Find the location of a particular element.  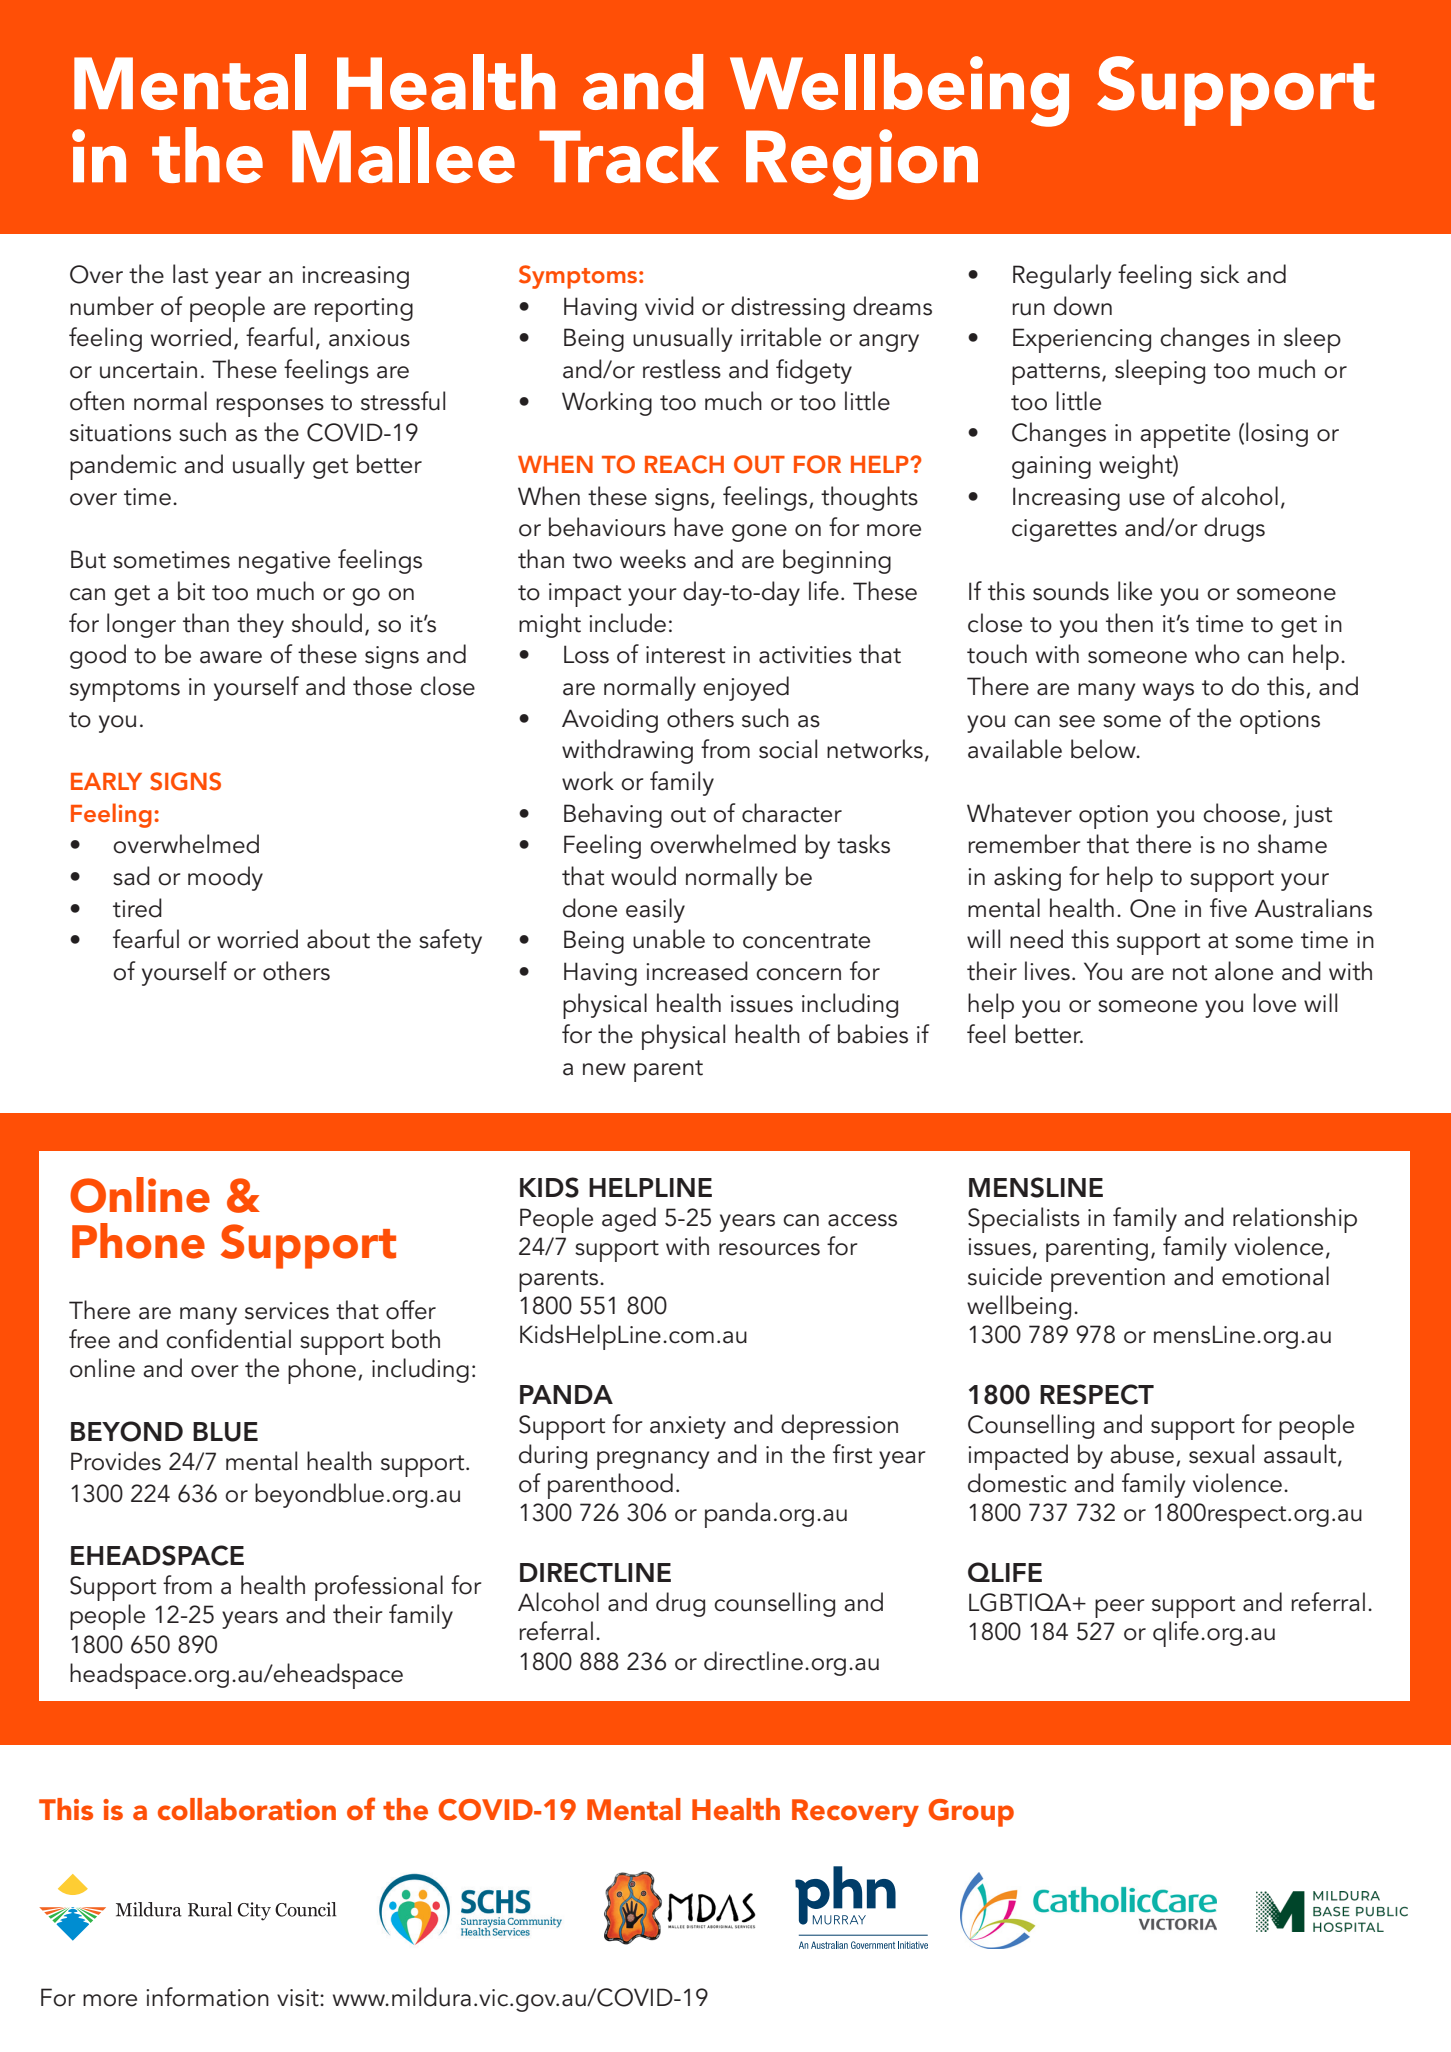

sick is located at coordinates (1219, 274).
